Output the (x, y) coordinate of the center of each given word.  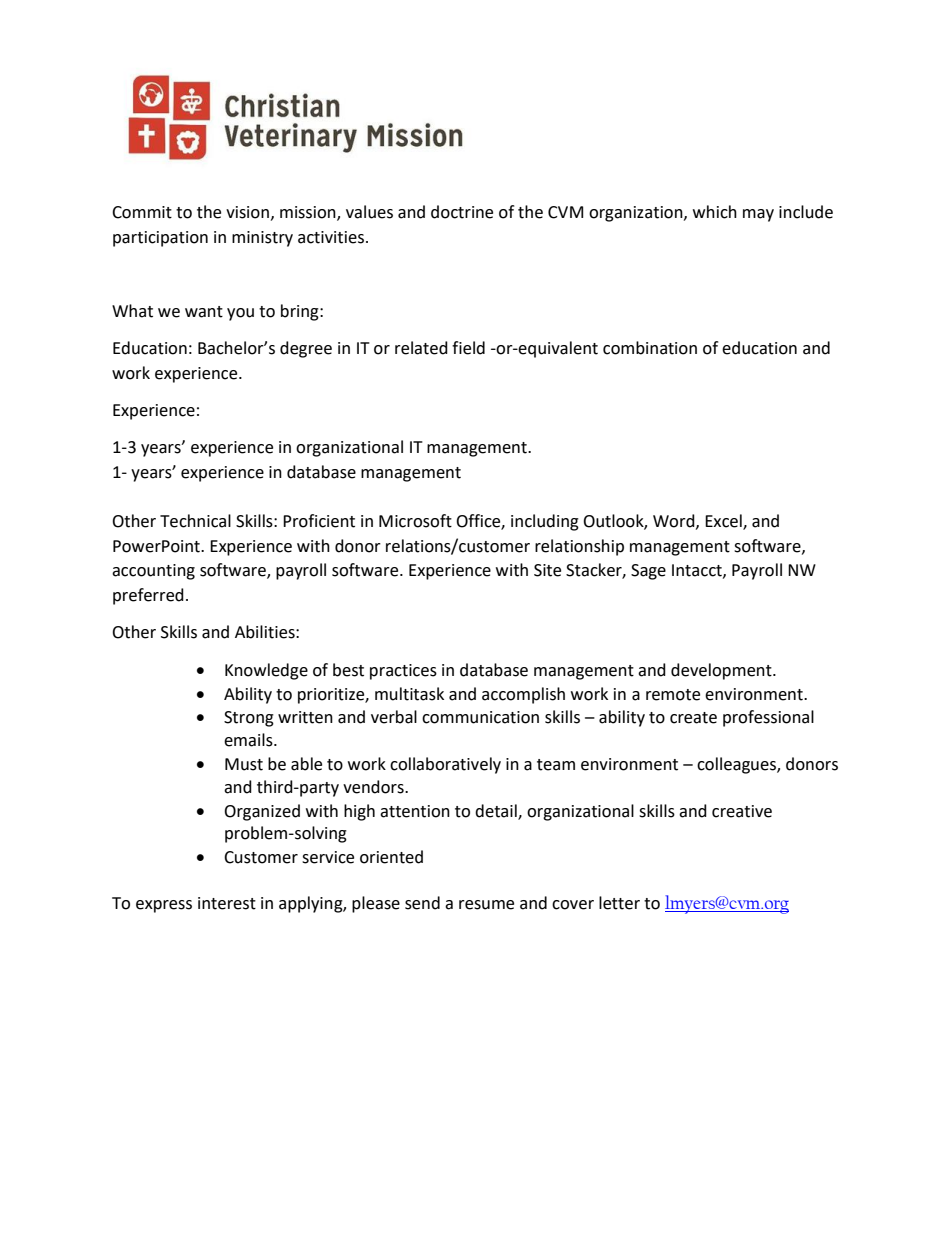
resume (486, 905)
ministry (262, 239)
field (468, 348)
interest (227, 903)
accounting (153, 572)
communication (480, 717)
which (715, 212)
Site (547, 570)
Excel (724, 522)
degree (306, 349)
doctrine (462, 212)
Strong (249, 719)
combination (650, 348)
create (693, 718)
